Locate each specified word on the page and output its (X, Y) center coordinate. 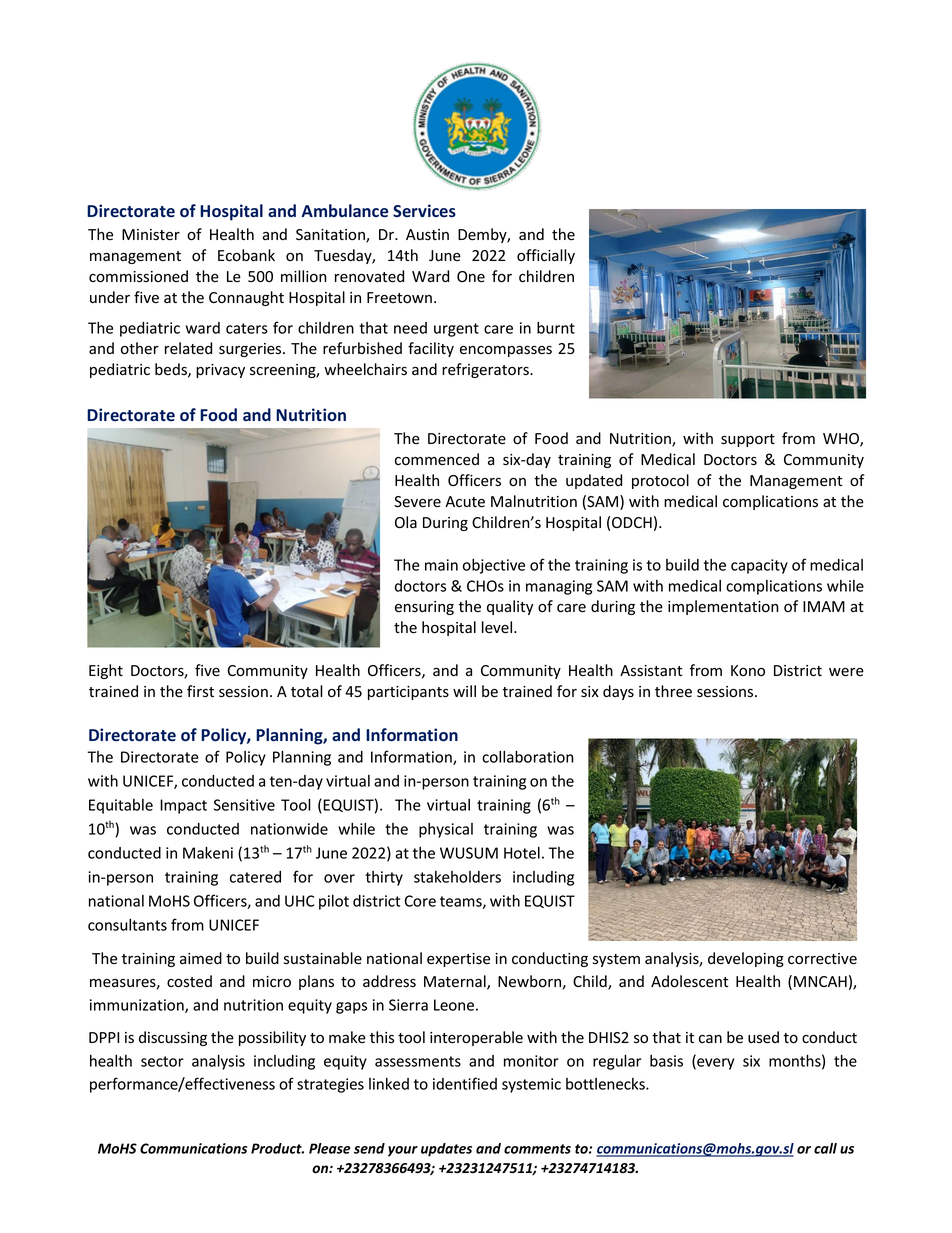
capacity (759, 566)
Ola (406, 522)
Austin (427, 235)
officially (546, 256)
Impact (183, 806)
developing (746, 959)
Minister (151, 235)
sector (162, 1061)
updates (446, 1150)
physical (446, 830)
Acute (465, 502)
